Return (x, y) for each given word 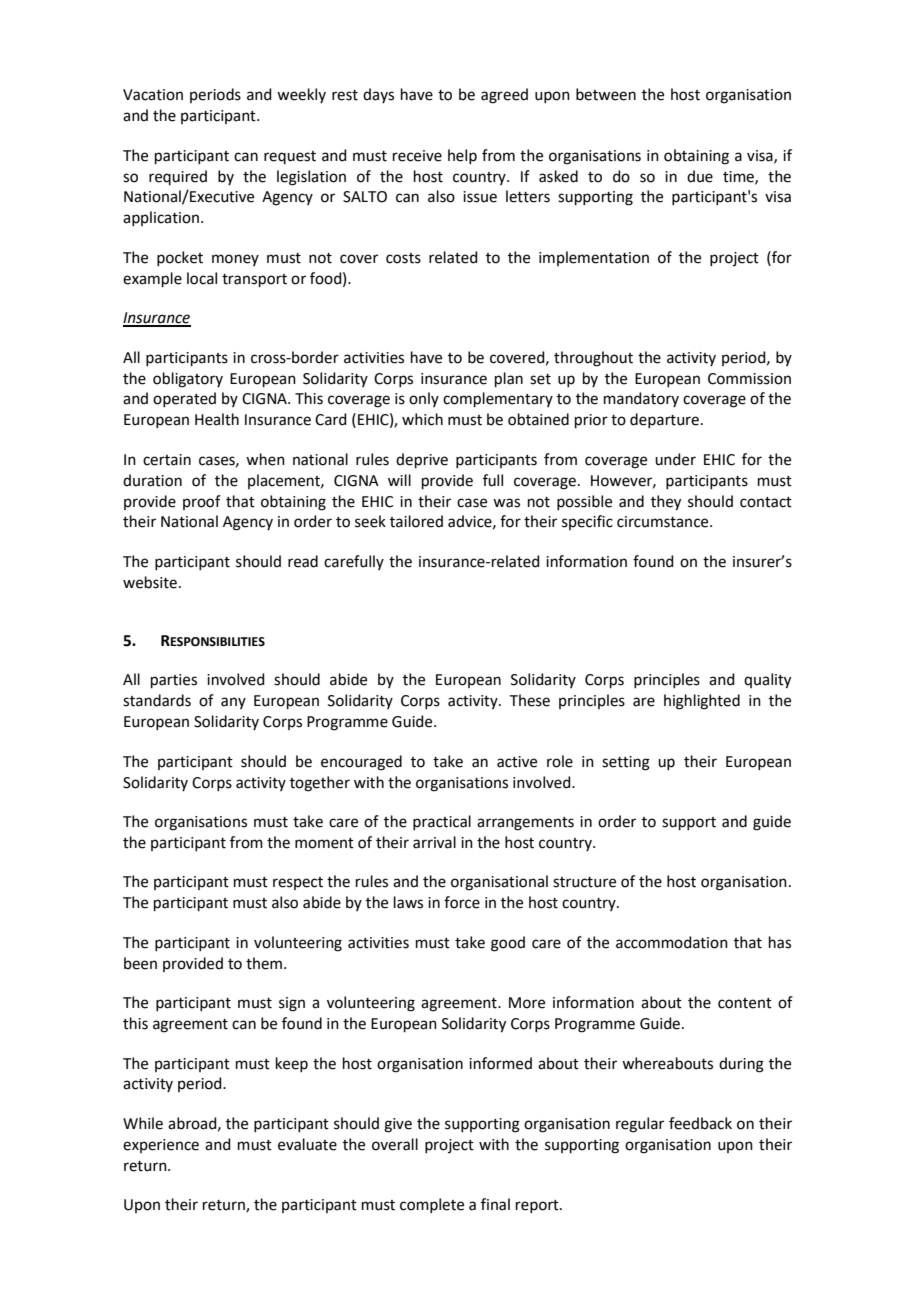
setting (626, 763)
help (462, 156)
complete (432, 1205)
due (700, 176)
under (675, 459)
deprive (422, 460)
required (178, 177)
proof (202, 502)
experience (161, 1146)
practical (442, 822)
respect (298, 883)
